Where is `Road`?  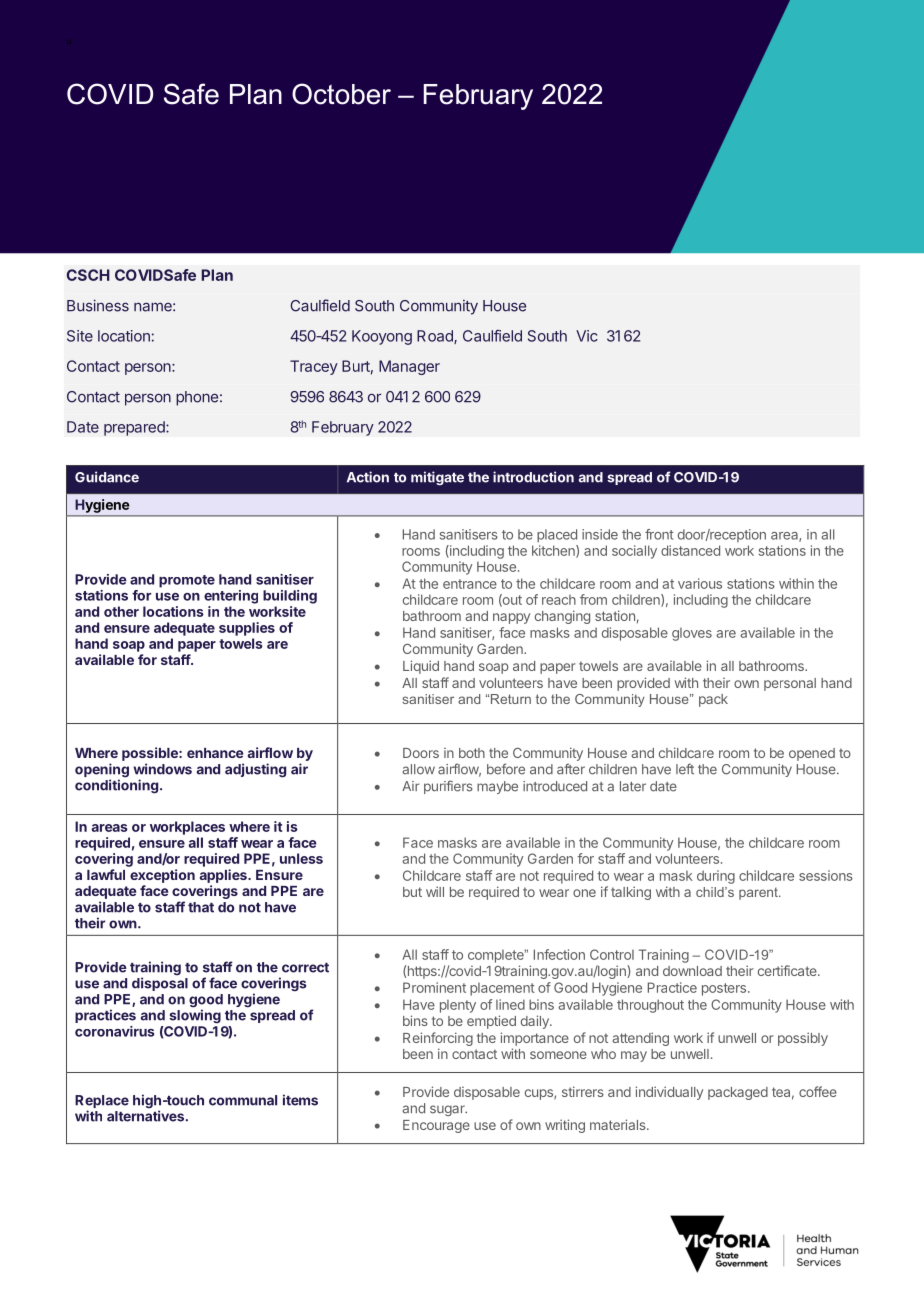
Road is located at coordinates (436, 337).
